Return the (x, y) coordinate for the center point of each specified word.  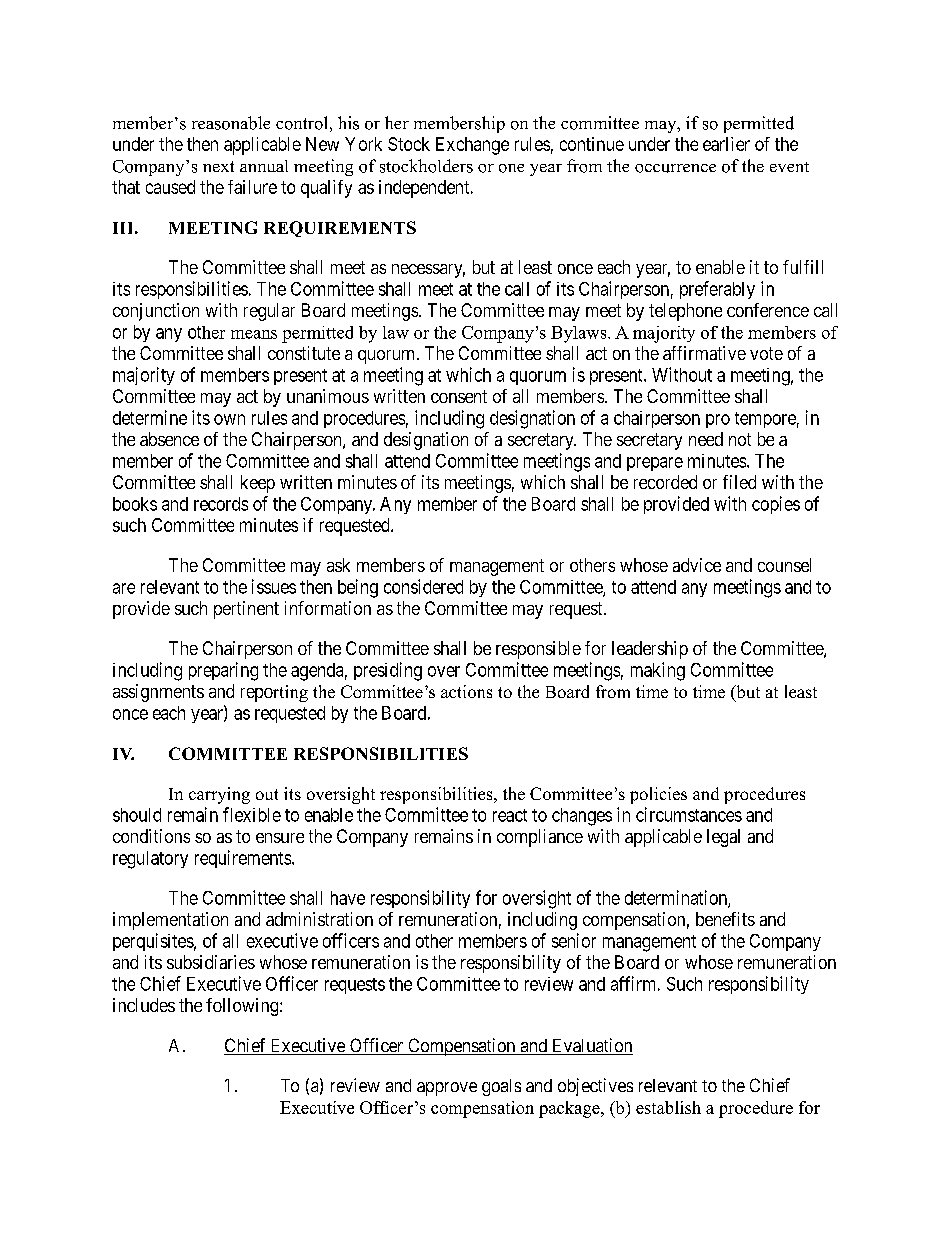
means (254, 334)
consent (459, 396)
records (221, 504)
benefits (725, 919)
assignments (158, 693)
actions (466, 691)
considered (423, 586)
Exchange (472, 146)
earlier (726, 144)
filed (739, 482)
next (218, 166)
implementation (170, 921)
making (658, 671)
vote (766, 353)
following (243, 1007)
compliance (540, 838)
